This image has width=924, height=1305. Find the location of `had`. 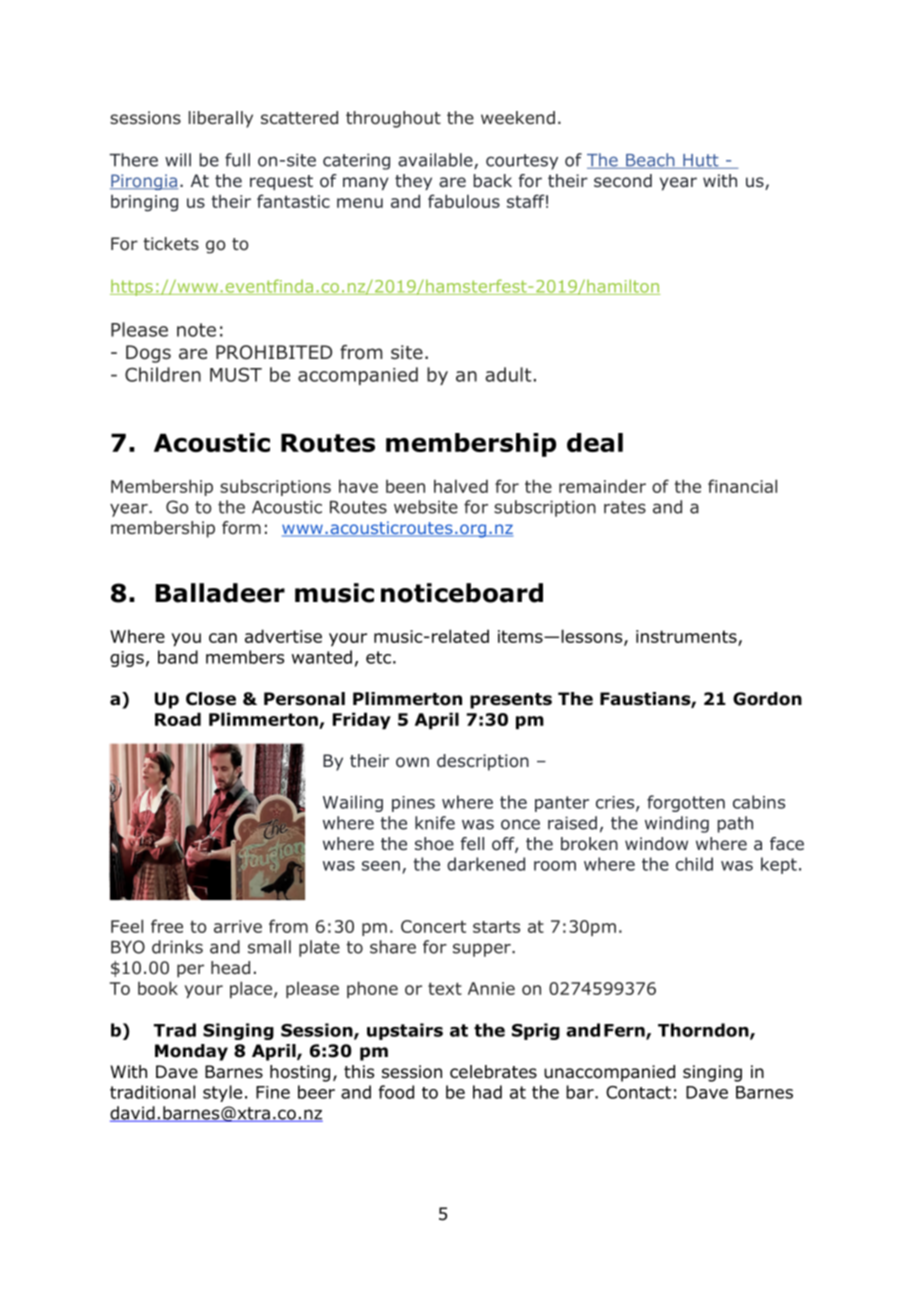

had is located at coordinates (487, 1092).
